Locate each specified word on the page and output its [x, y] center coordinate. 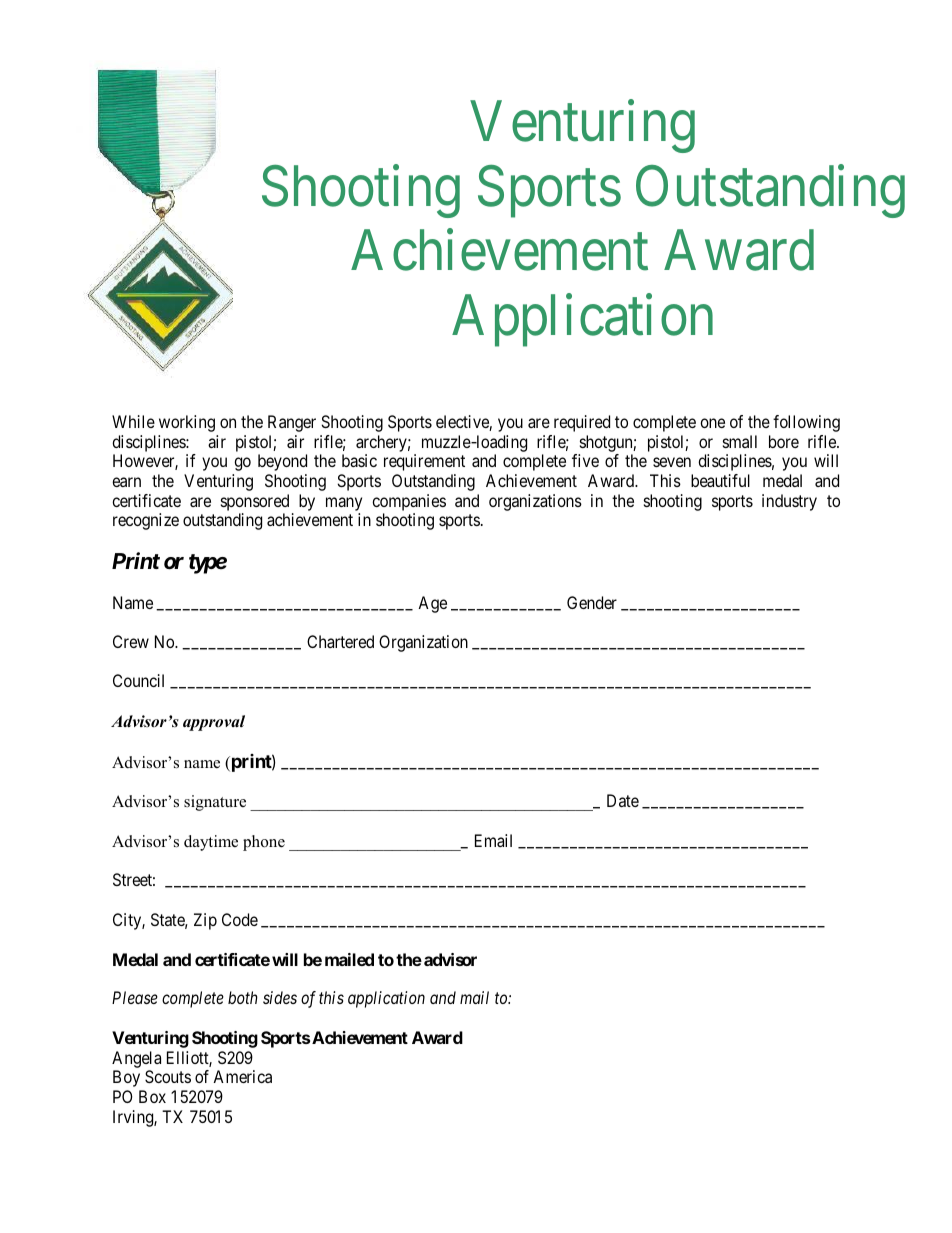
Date [623, 800]
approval [214, 723]
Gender [592, 602]
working [187, 423]
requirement [424, 462]
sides [280, 997]
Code [240, 919]
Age [432, 604]
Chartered [340, 641]
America [242, 1076]
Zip [205, 921]
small [740, 441]
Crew [131, 641]
